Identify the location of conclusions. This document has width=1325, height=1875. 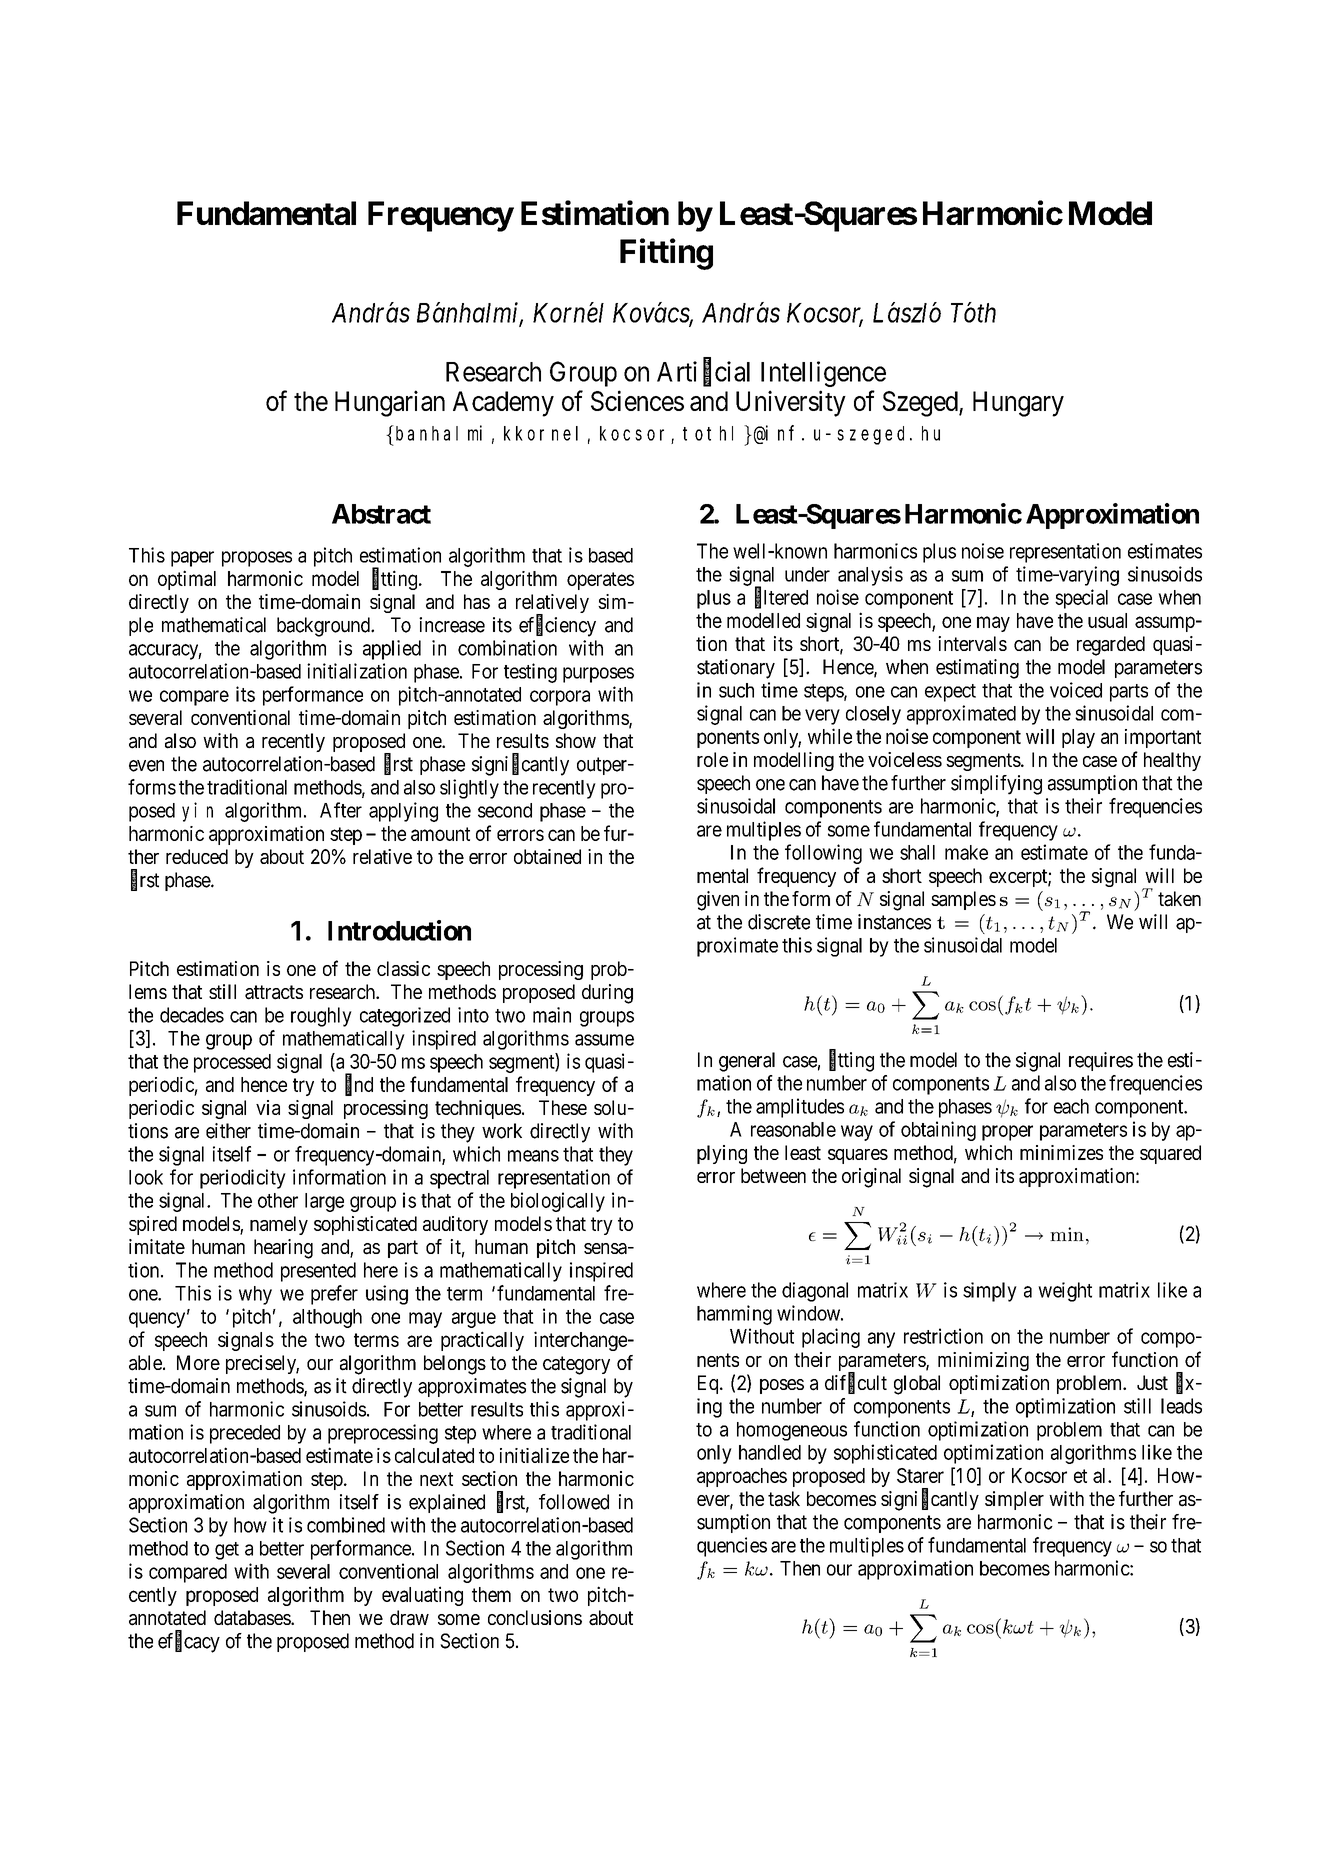
(535, 1617).
